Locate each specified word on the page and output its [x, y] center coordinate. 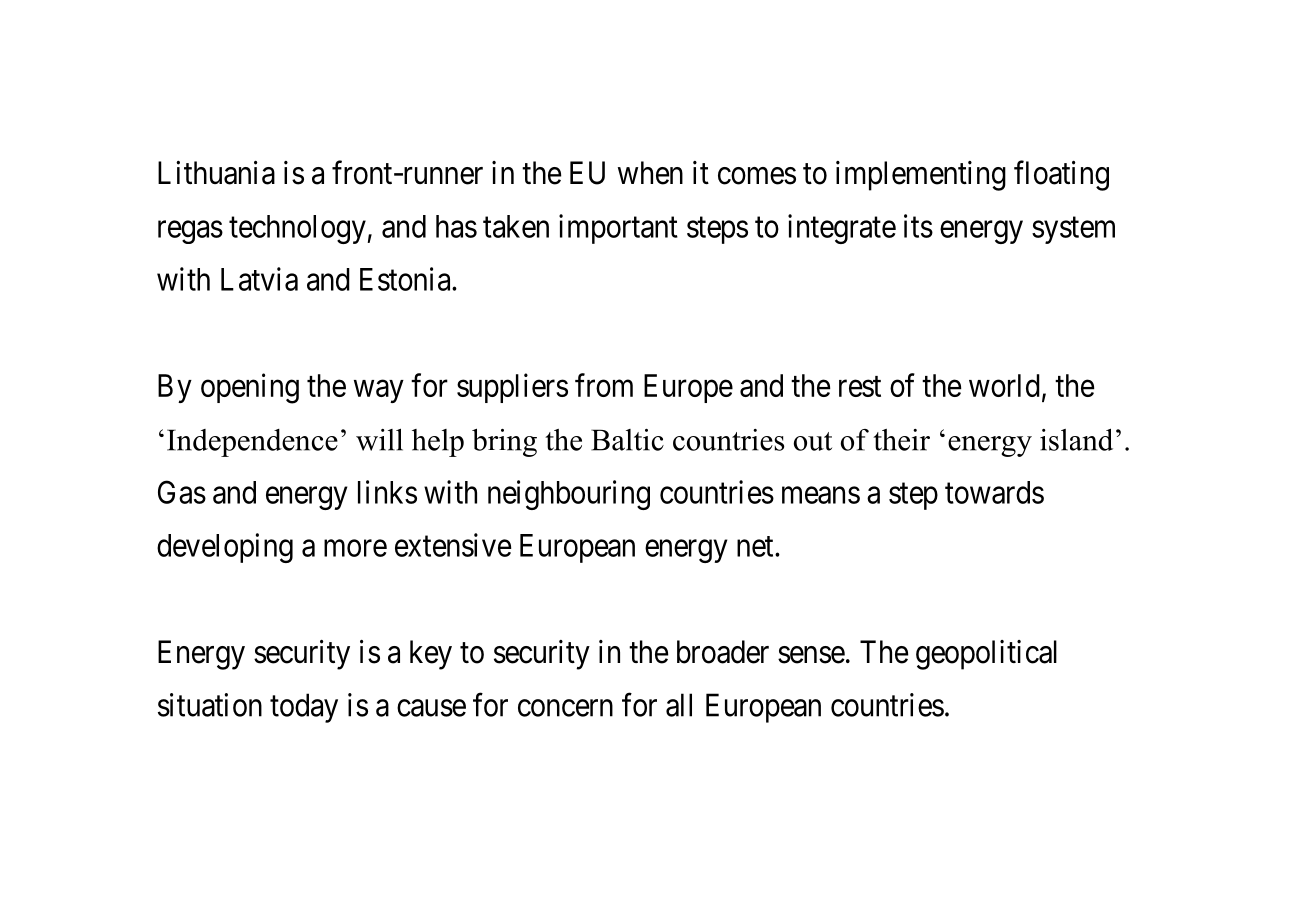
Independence [252, 443]
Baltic [627, 440]
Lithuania [216, 173]
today [304, 708]
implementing [921, 176]
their [901, 440]
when [650, 173]
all [679, 705]
